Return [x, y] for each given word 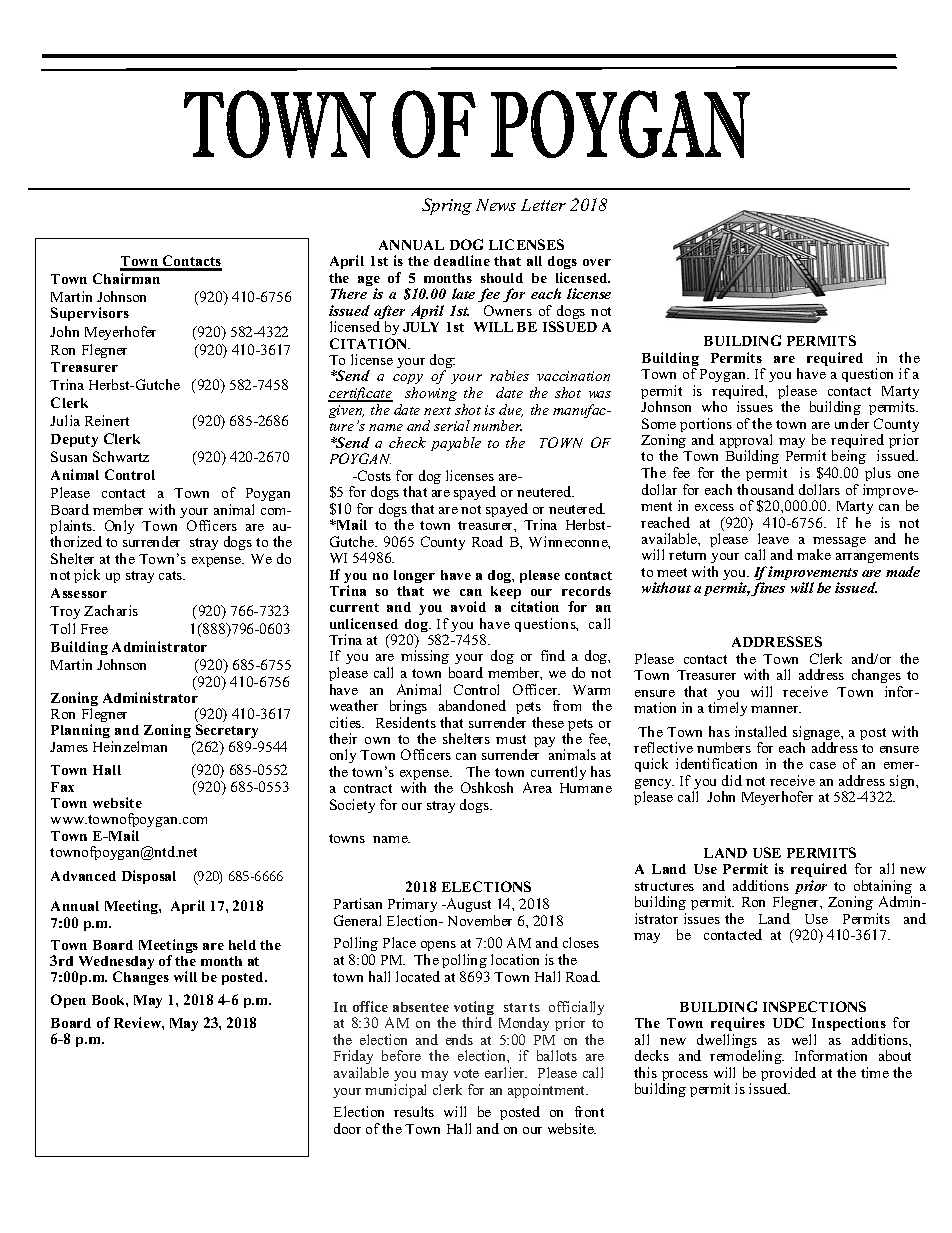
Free [94, 629]
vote [466, 1073]
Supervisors [90, 314]
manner [776, 709]
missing [425, 659]
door [347, 1128]
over [597, 262]
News [496, 205]
